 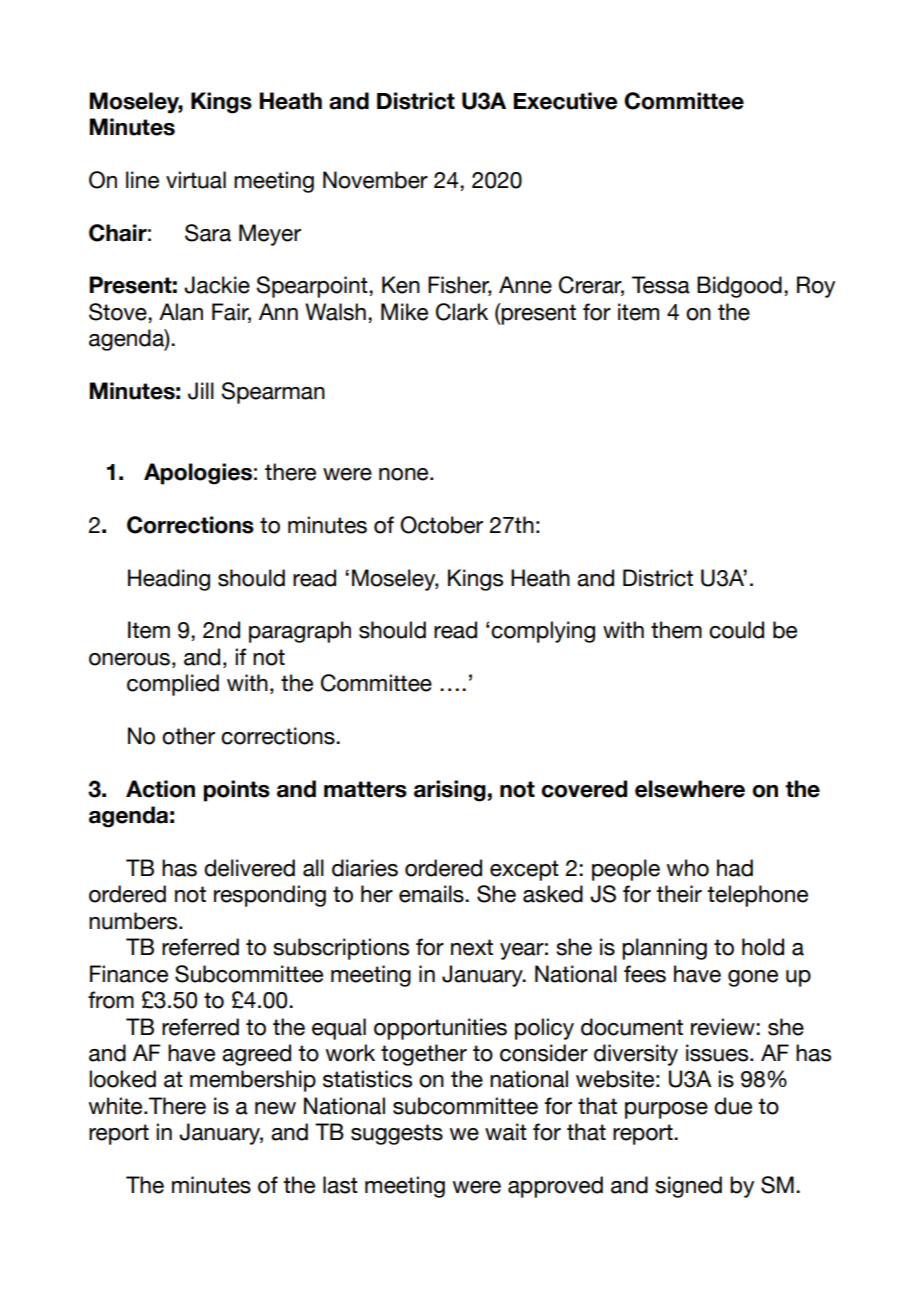 What do you see at coordinates (736, 630) in the screenshot?
I see `could` at bounding box center [736, 630].
